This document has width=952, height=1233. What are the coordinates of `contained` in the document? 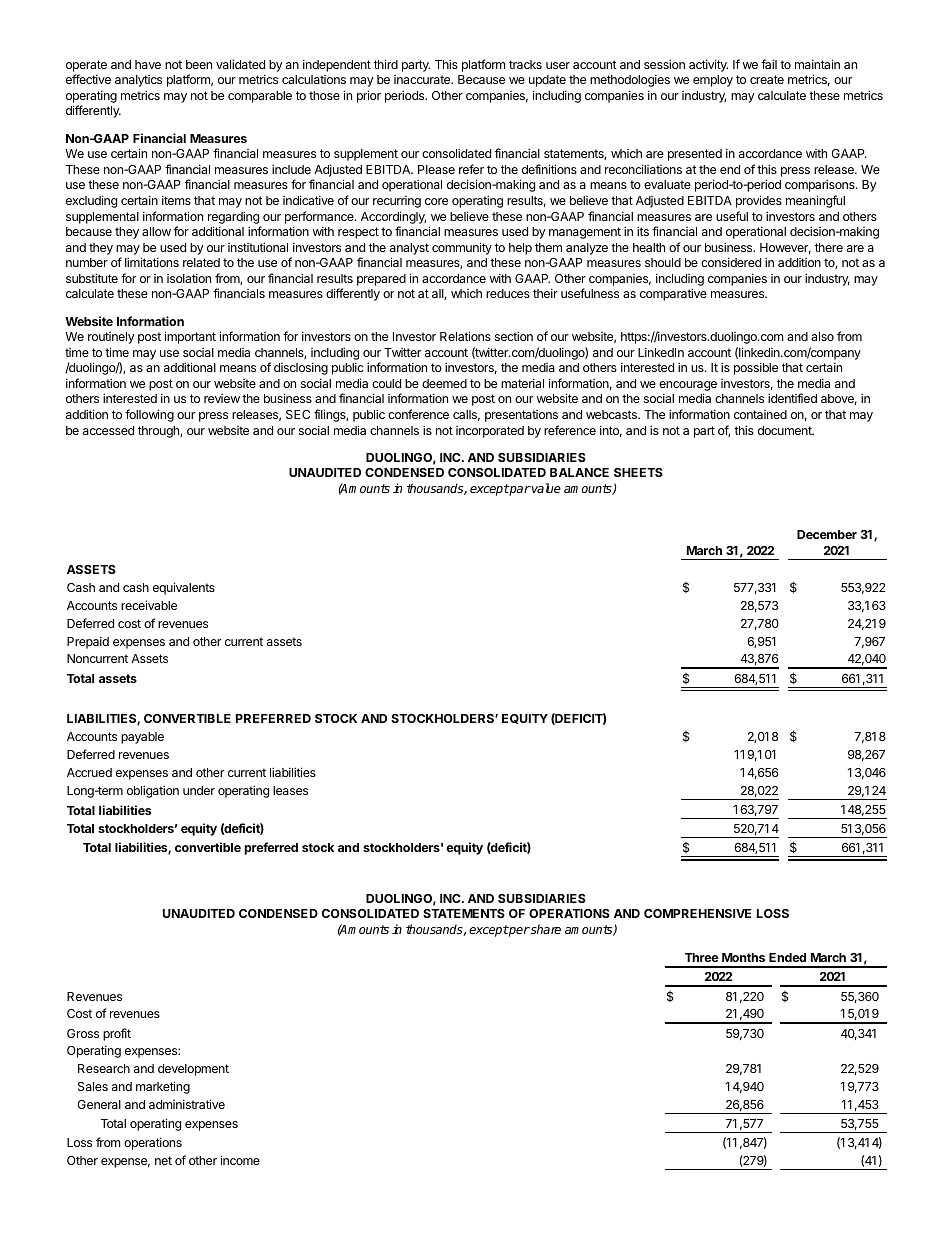 It's located at (760, 414).
